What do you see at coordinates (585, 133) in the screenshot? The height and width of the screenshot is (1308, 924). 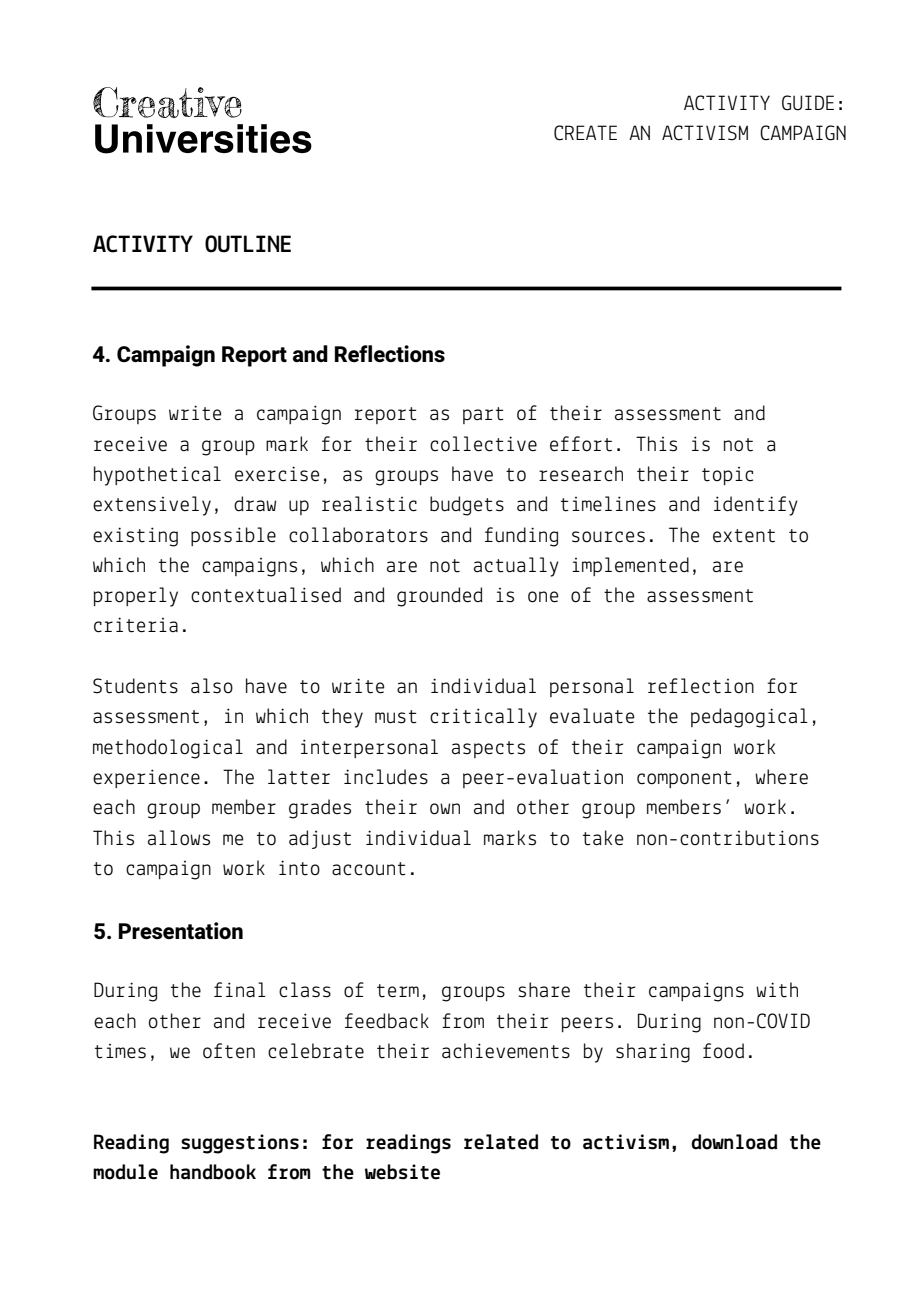 I see `CREATE` at bounding box center [585, 133].
